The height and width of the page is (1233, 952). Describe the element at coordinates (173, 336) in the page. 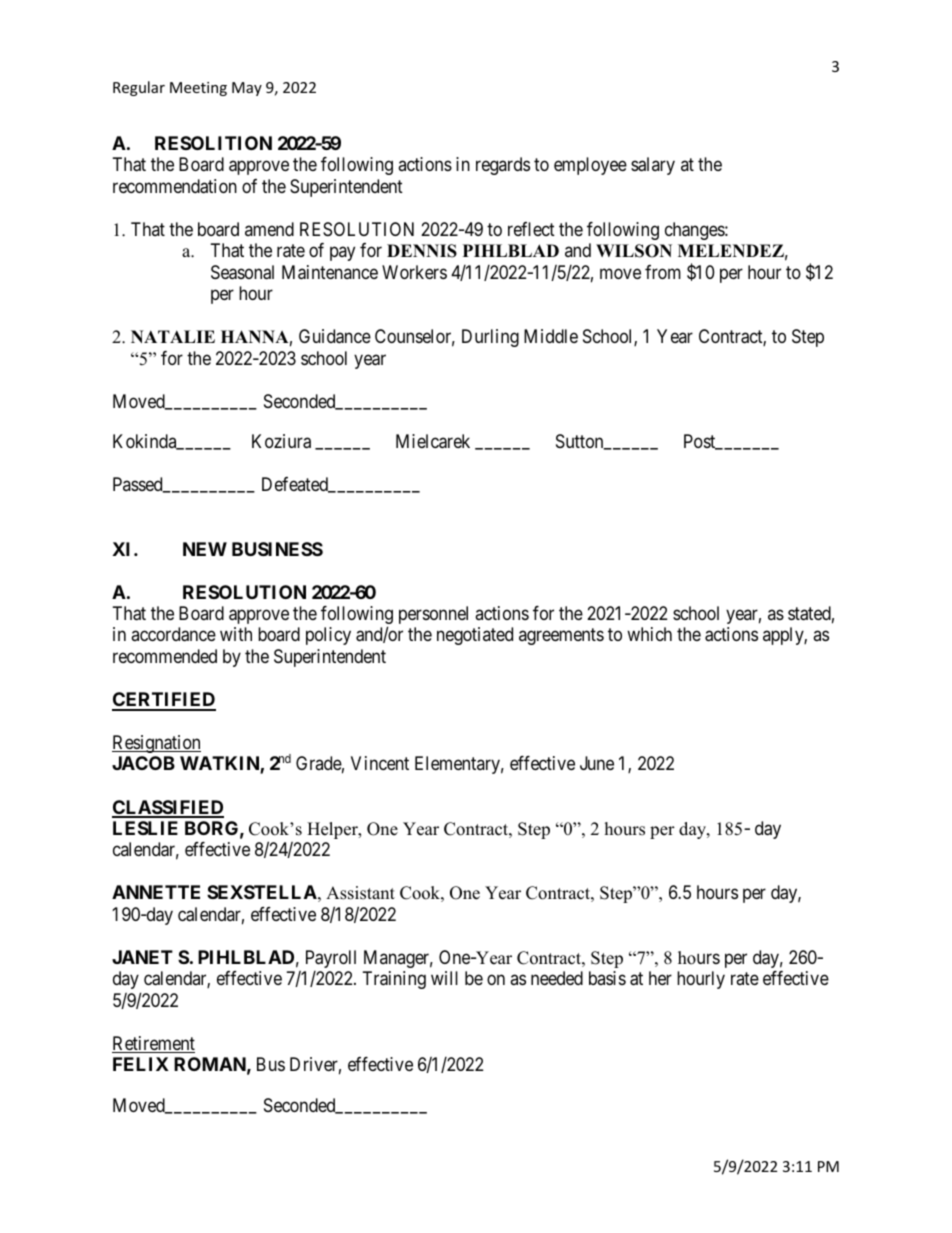

I see `NATALIE` at that location.
